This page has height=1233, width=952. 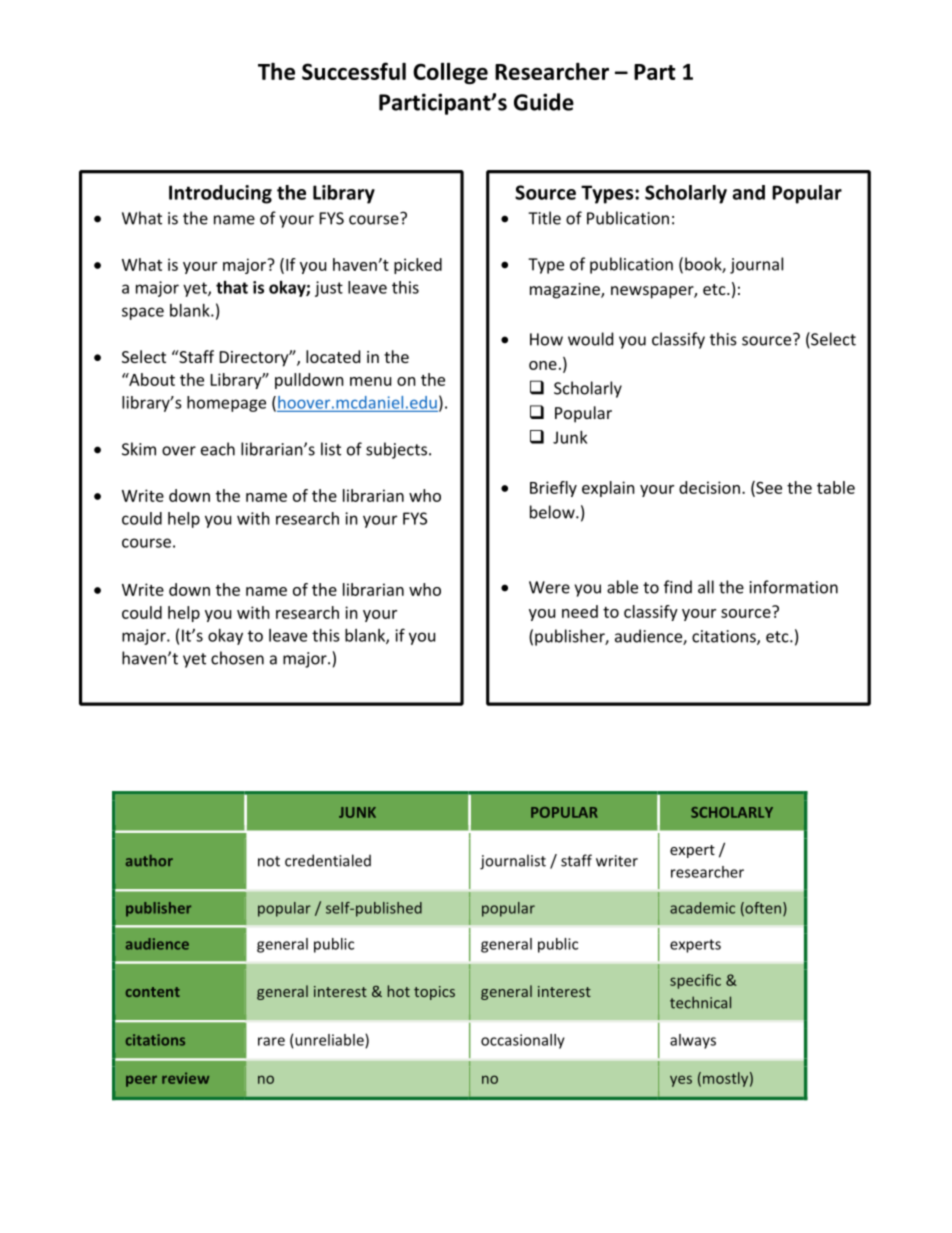 I want to click on Introducing, so click(x=220, y=194).
